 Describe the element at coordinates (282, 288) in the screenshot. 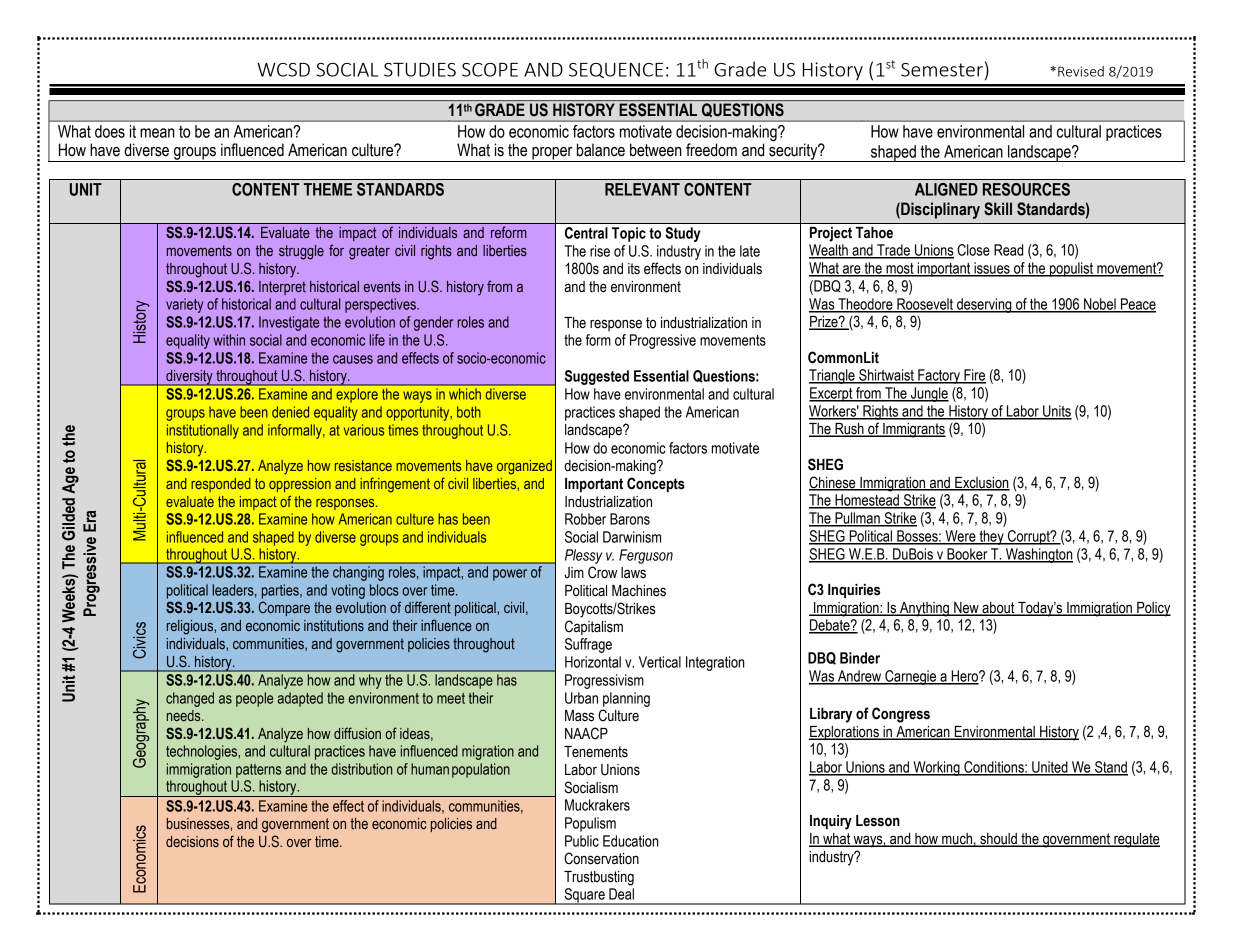

I see `Interpret` at that location.
